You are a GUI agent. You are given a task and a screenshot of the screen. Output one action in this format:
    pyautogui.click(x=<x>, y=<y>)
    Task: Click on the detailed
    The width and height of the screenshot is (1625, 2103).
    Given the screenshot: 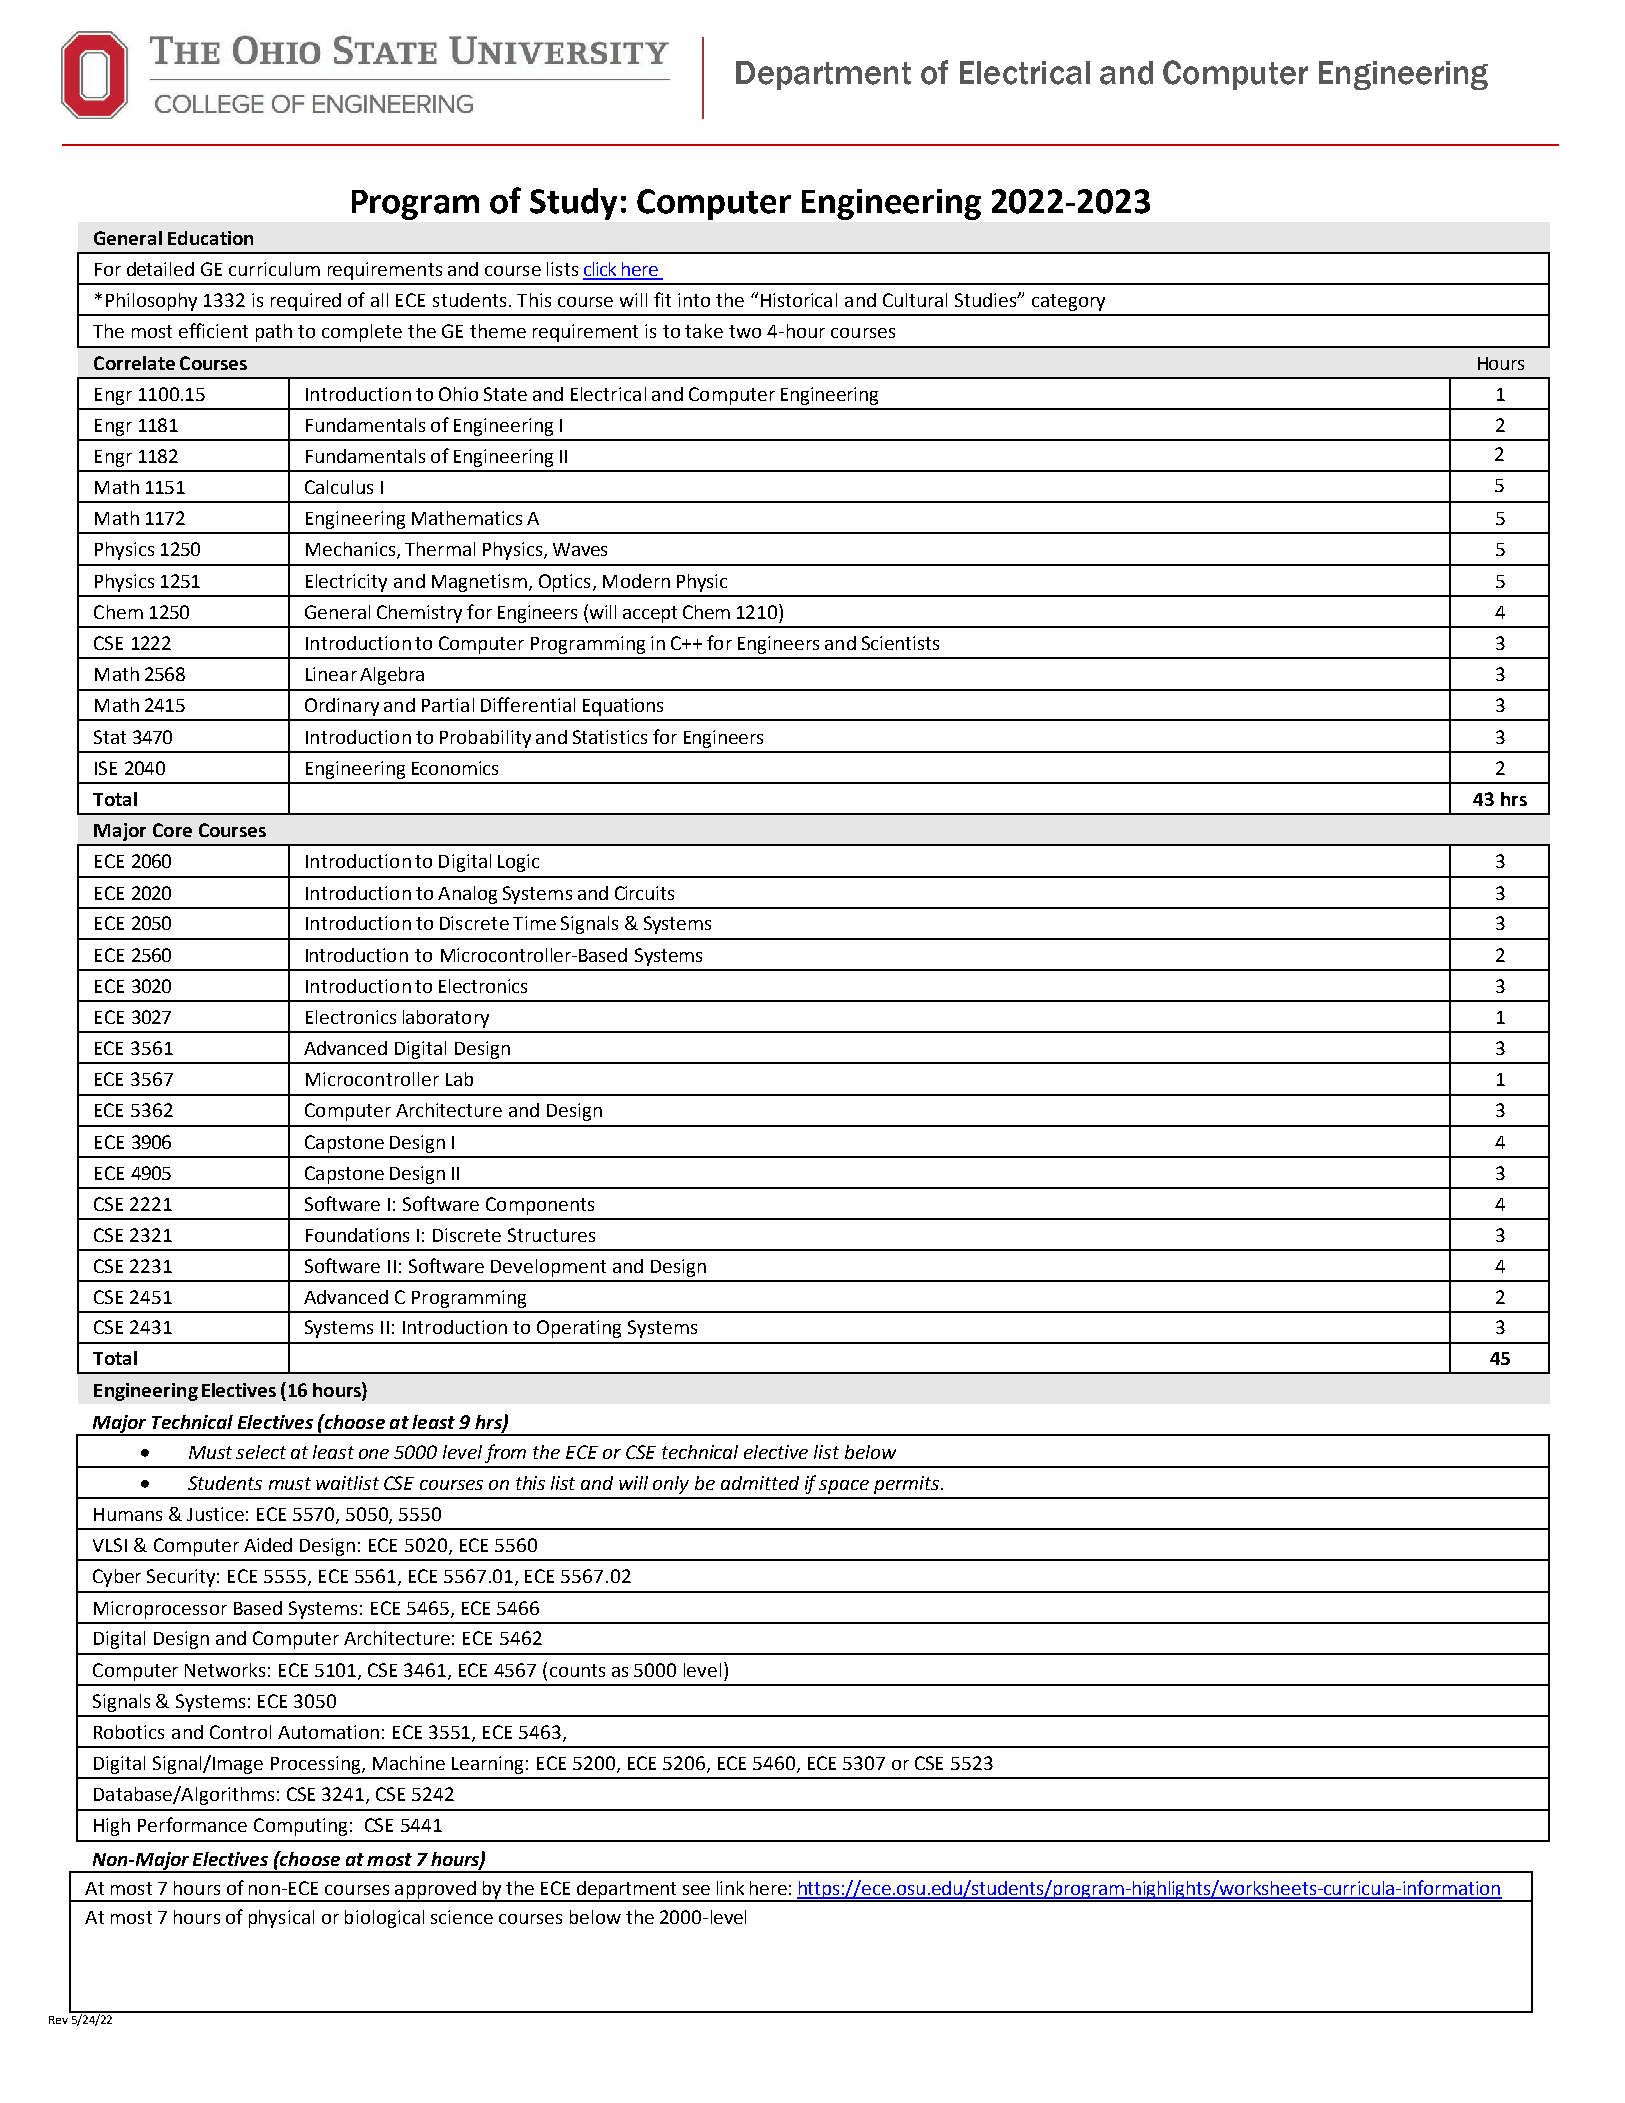 What is the action you would take?
    pyautogui.click(x=160, y=269)
